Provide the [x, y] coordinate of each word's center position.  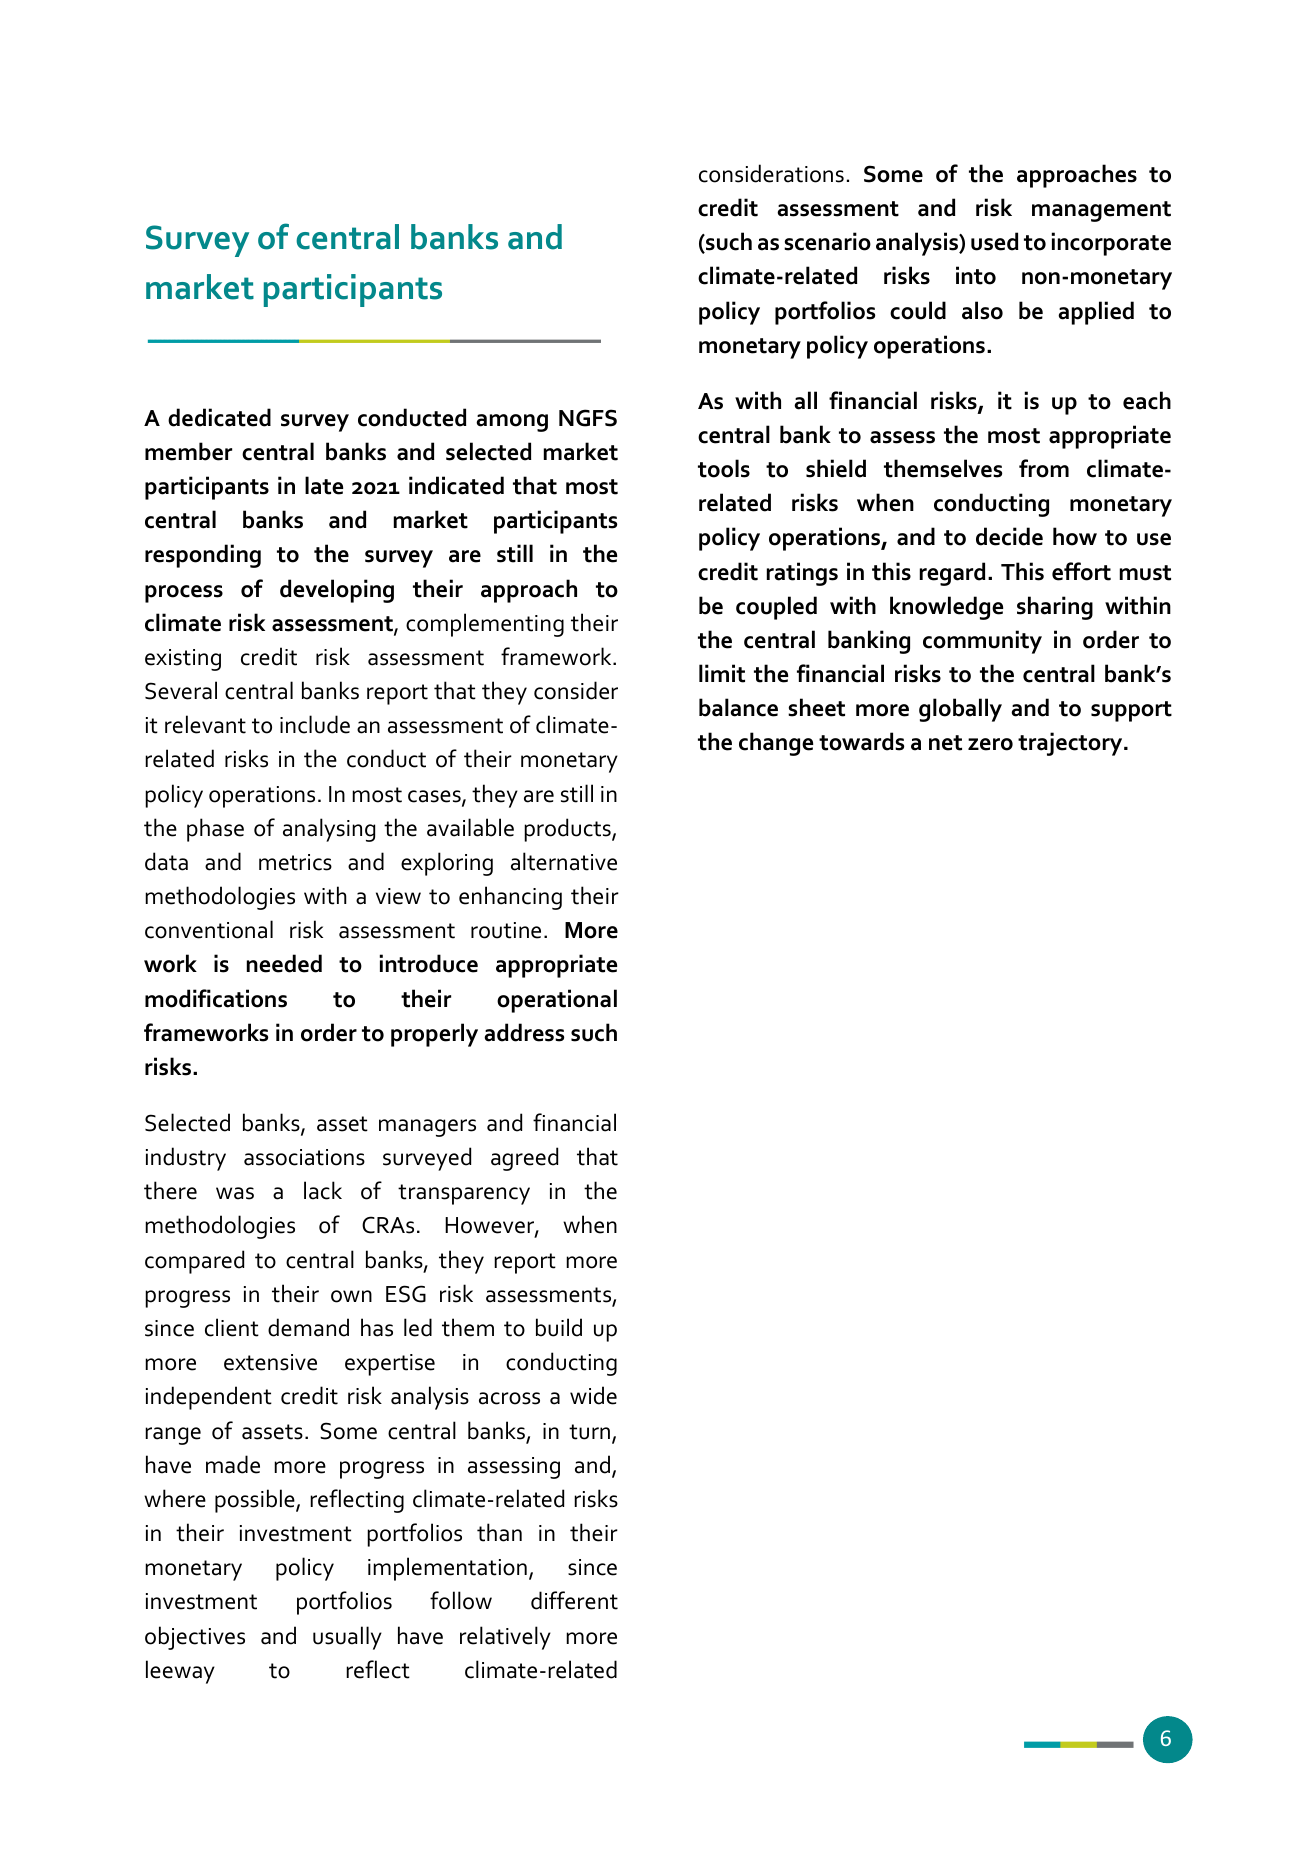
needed [284, 963]
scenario [827, 241]
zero [990, 744]
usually [347, 1638]
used [994, 241]
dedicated [219, 417]
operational [557, 1001]
